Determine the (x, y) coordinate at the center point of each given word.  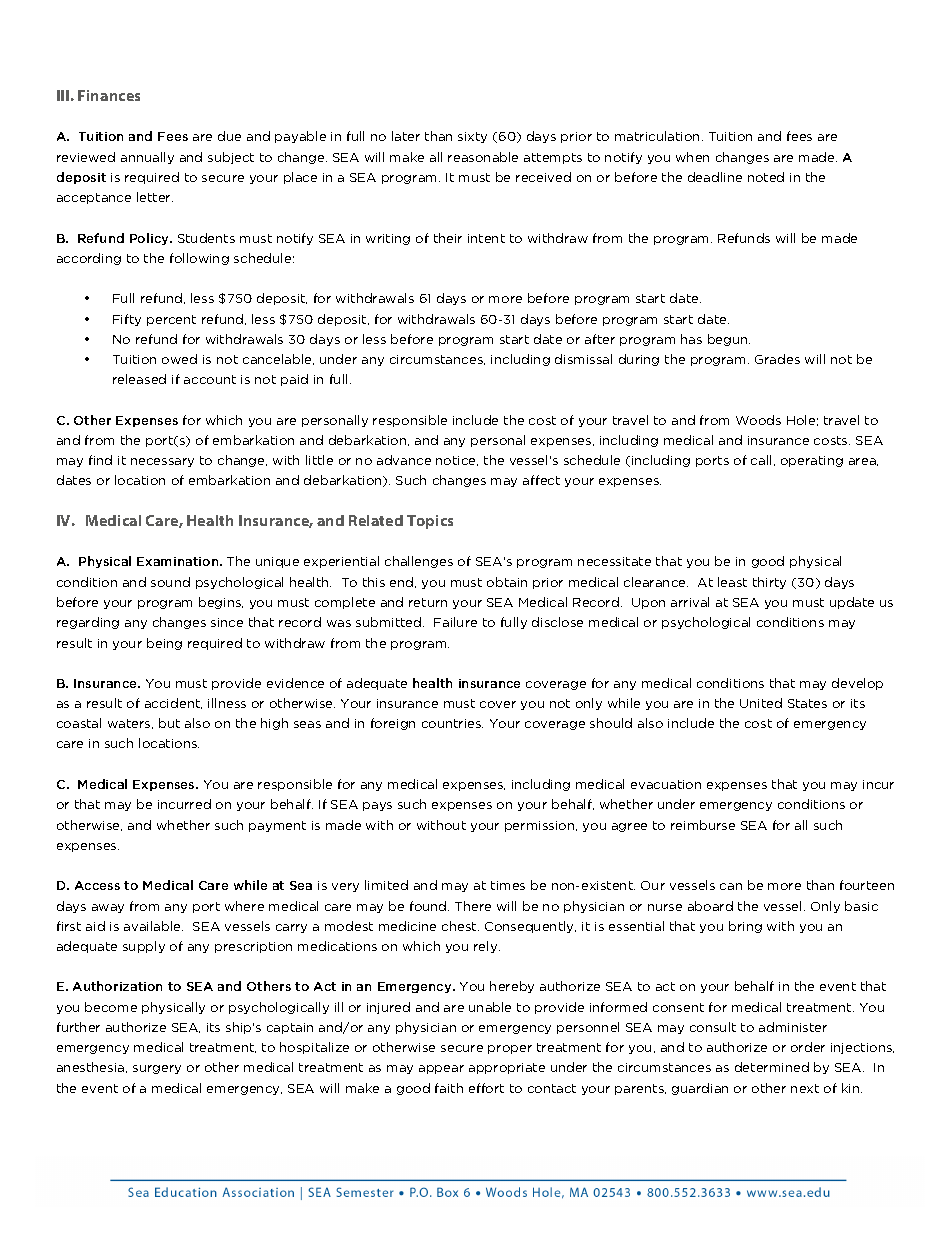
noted (766, 177)
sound (170, 582)
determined (772, 1067)
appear (441, 1069)
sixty (472, 137)
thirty (769, 583)
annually (147, 158)
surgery (157, 1069)
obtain (507, 582)
